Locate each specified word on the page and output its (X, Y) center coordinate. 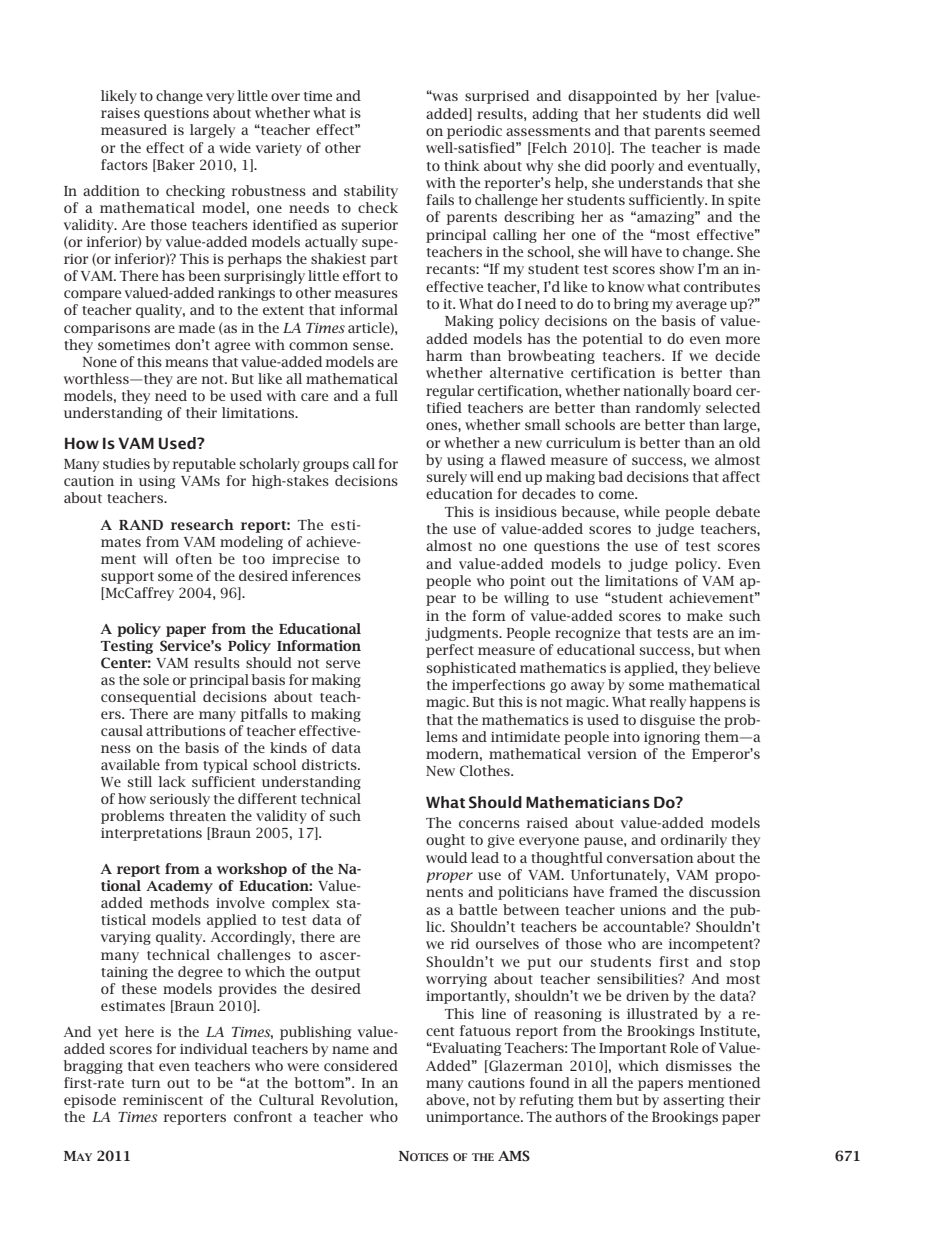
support (127, 578)
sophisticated (471, 669)
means (186, 363)
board (712, 390)
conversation (650, 858)
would (446, 857)
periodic (474, 132)
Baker (175, 165)
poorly (632, 167)
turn (146, 1083)
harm (444, 355)
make (705, 615)
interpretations (151, 834)
